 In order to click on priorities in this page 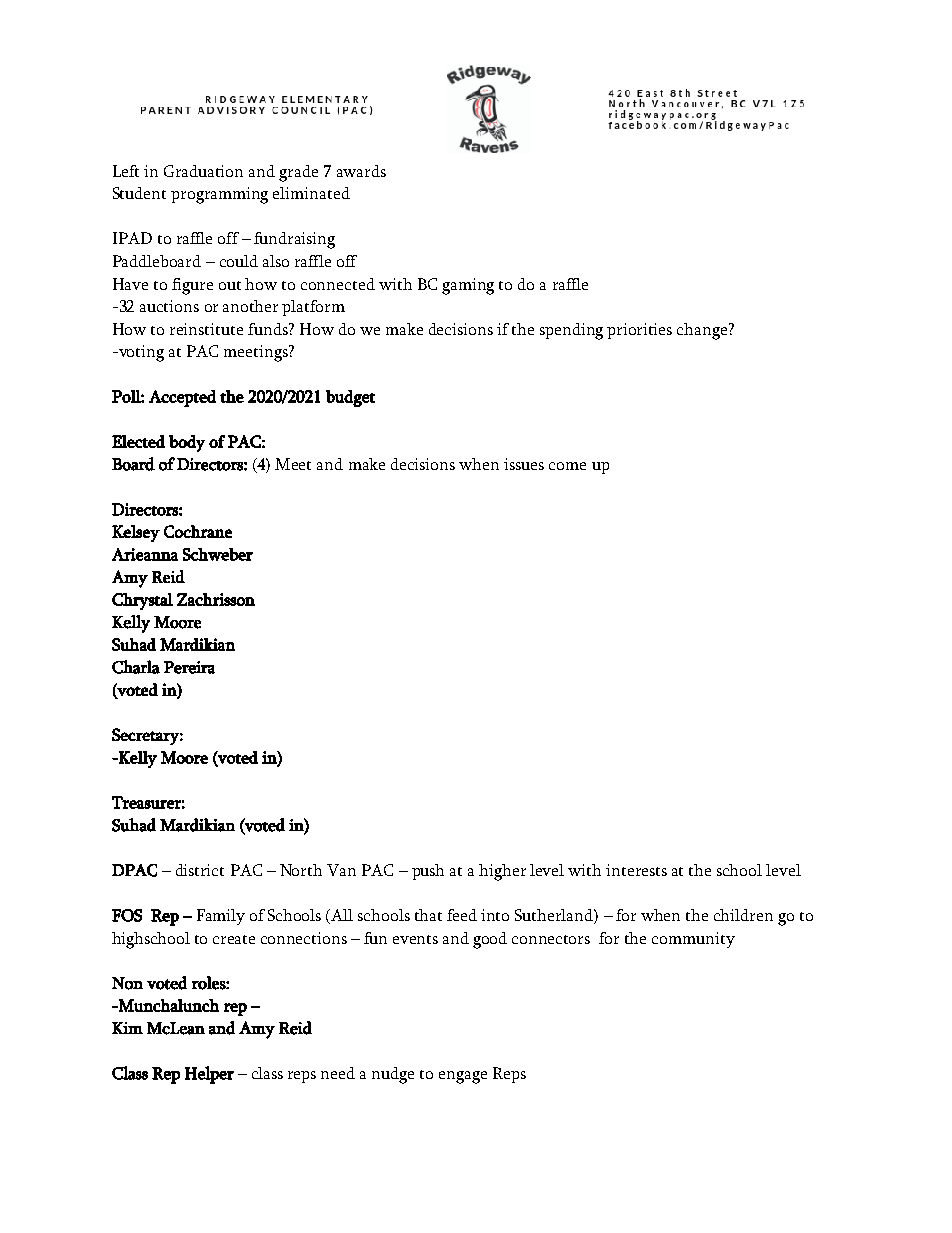, I will do `click(639, 331)`.
